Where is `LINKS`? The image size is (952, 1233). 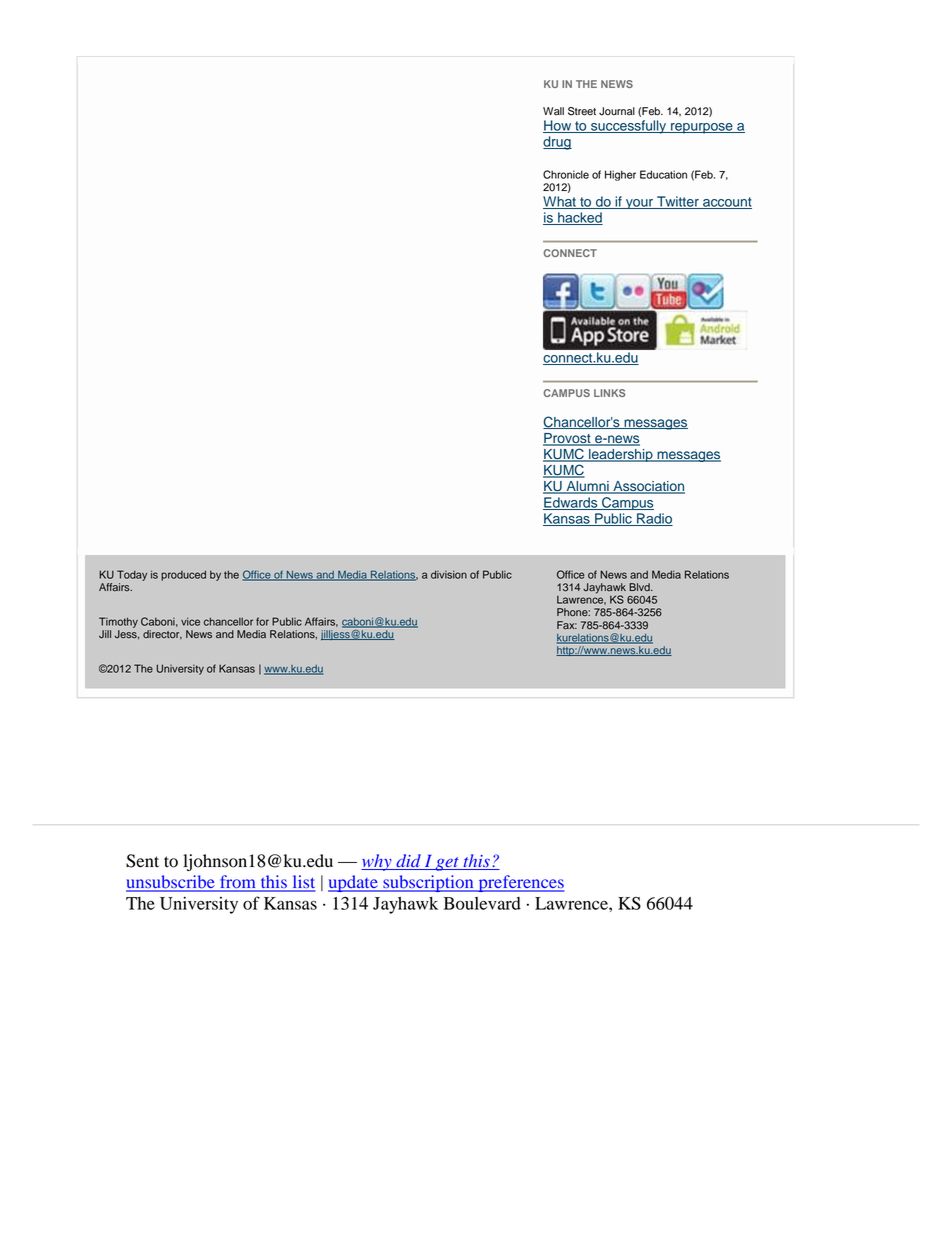
LINKS is located at coordinates (609, 393).
